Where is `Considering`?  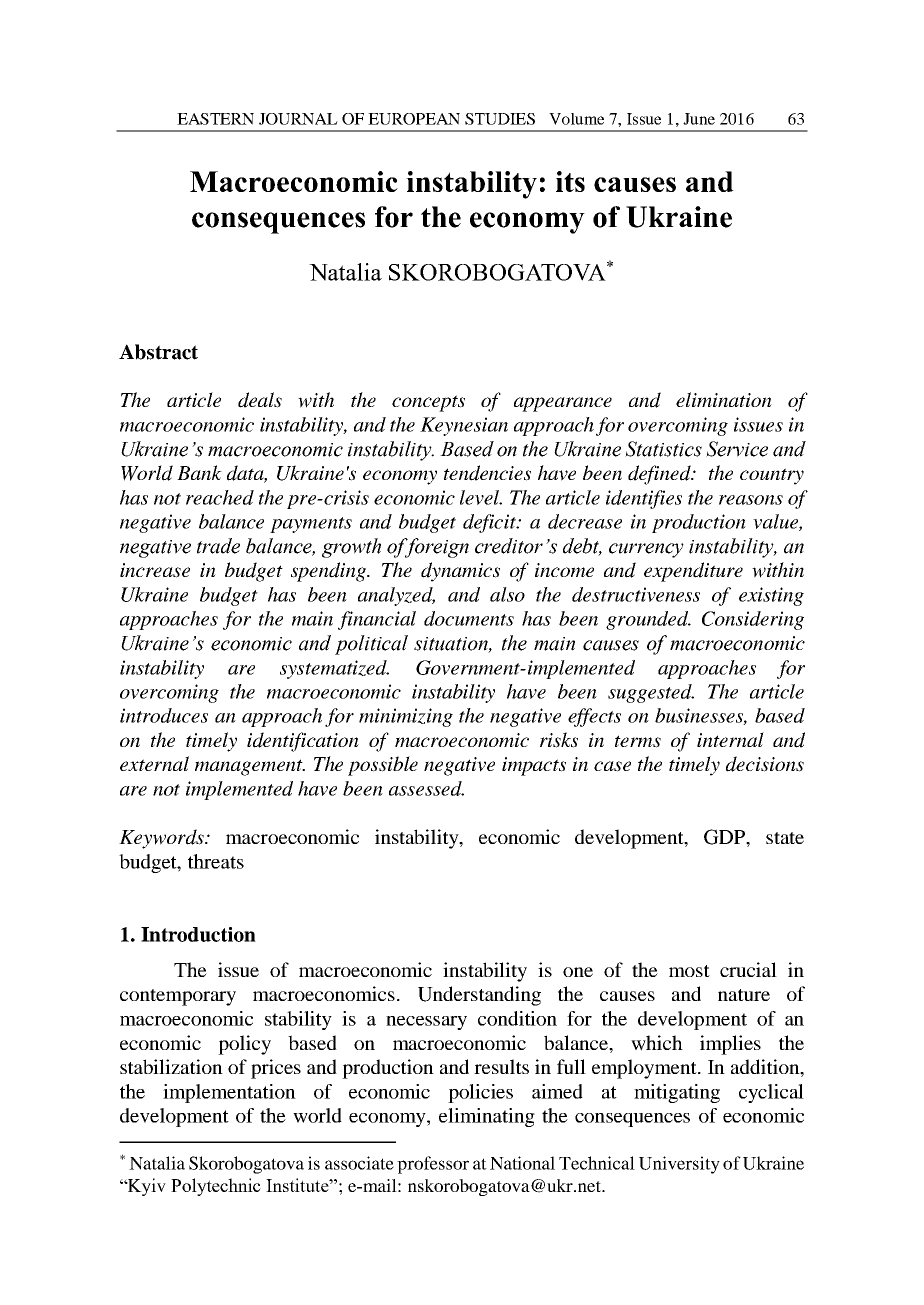
Considering is located at coordinates (753, 620).
